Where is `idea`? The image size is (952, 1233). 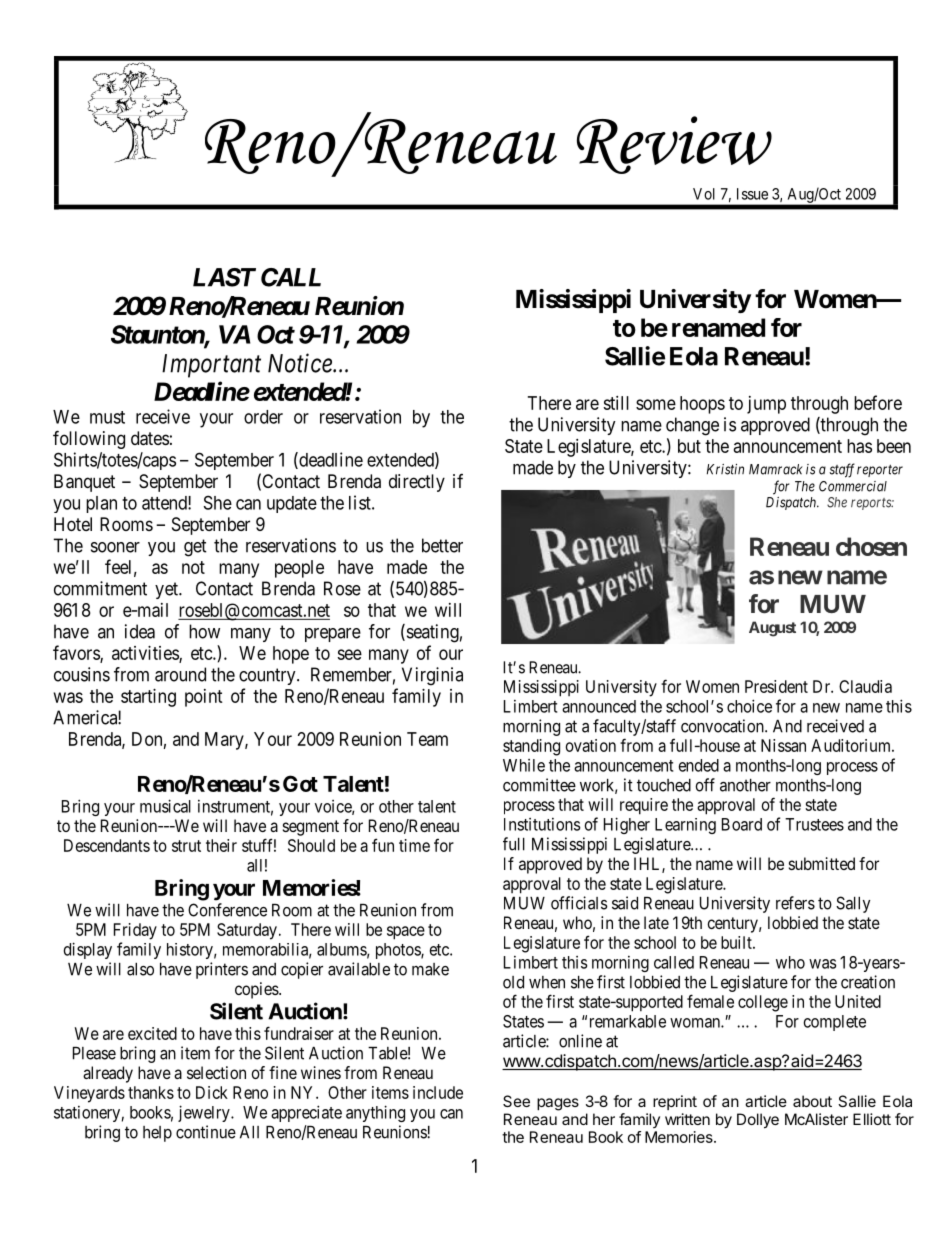 idea is located at coordinates (140, 631).
